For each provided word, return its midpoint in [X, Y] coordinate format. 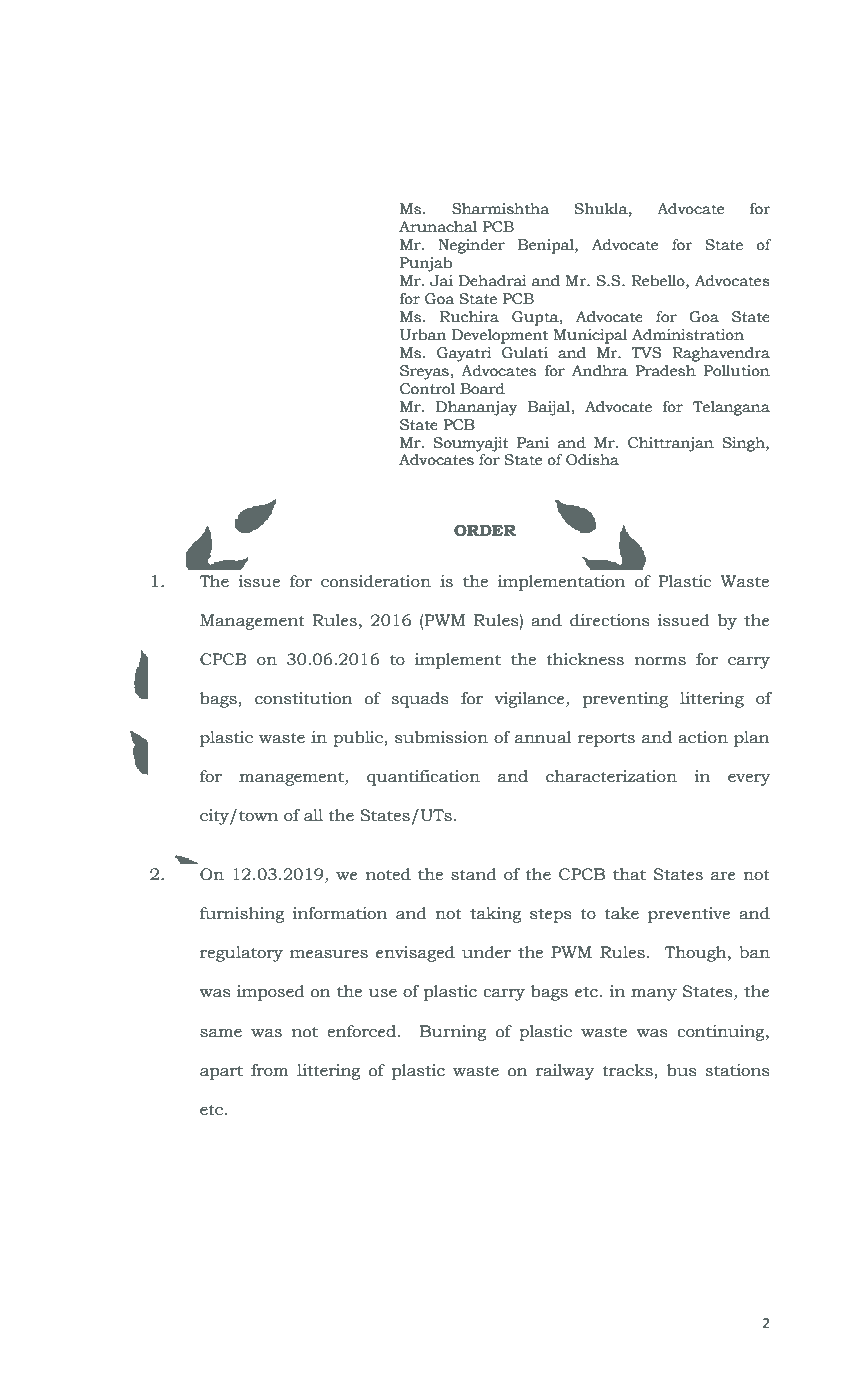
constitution [304, 698]
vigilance [530, 700]
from [270, 1070]
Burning [453, 1033]
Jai [441, 281]
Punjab [426, 264]
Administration [688, 335]
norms [660, 661]
